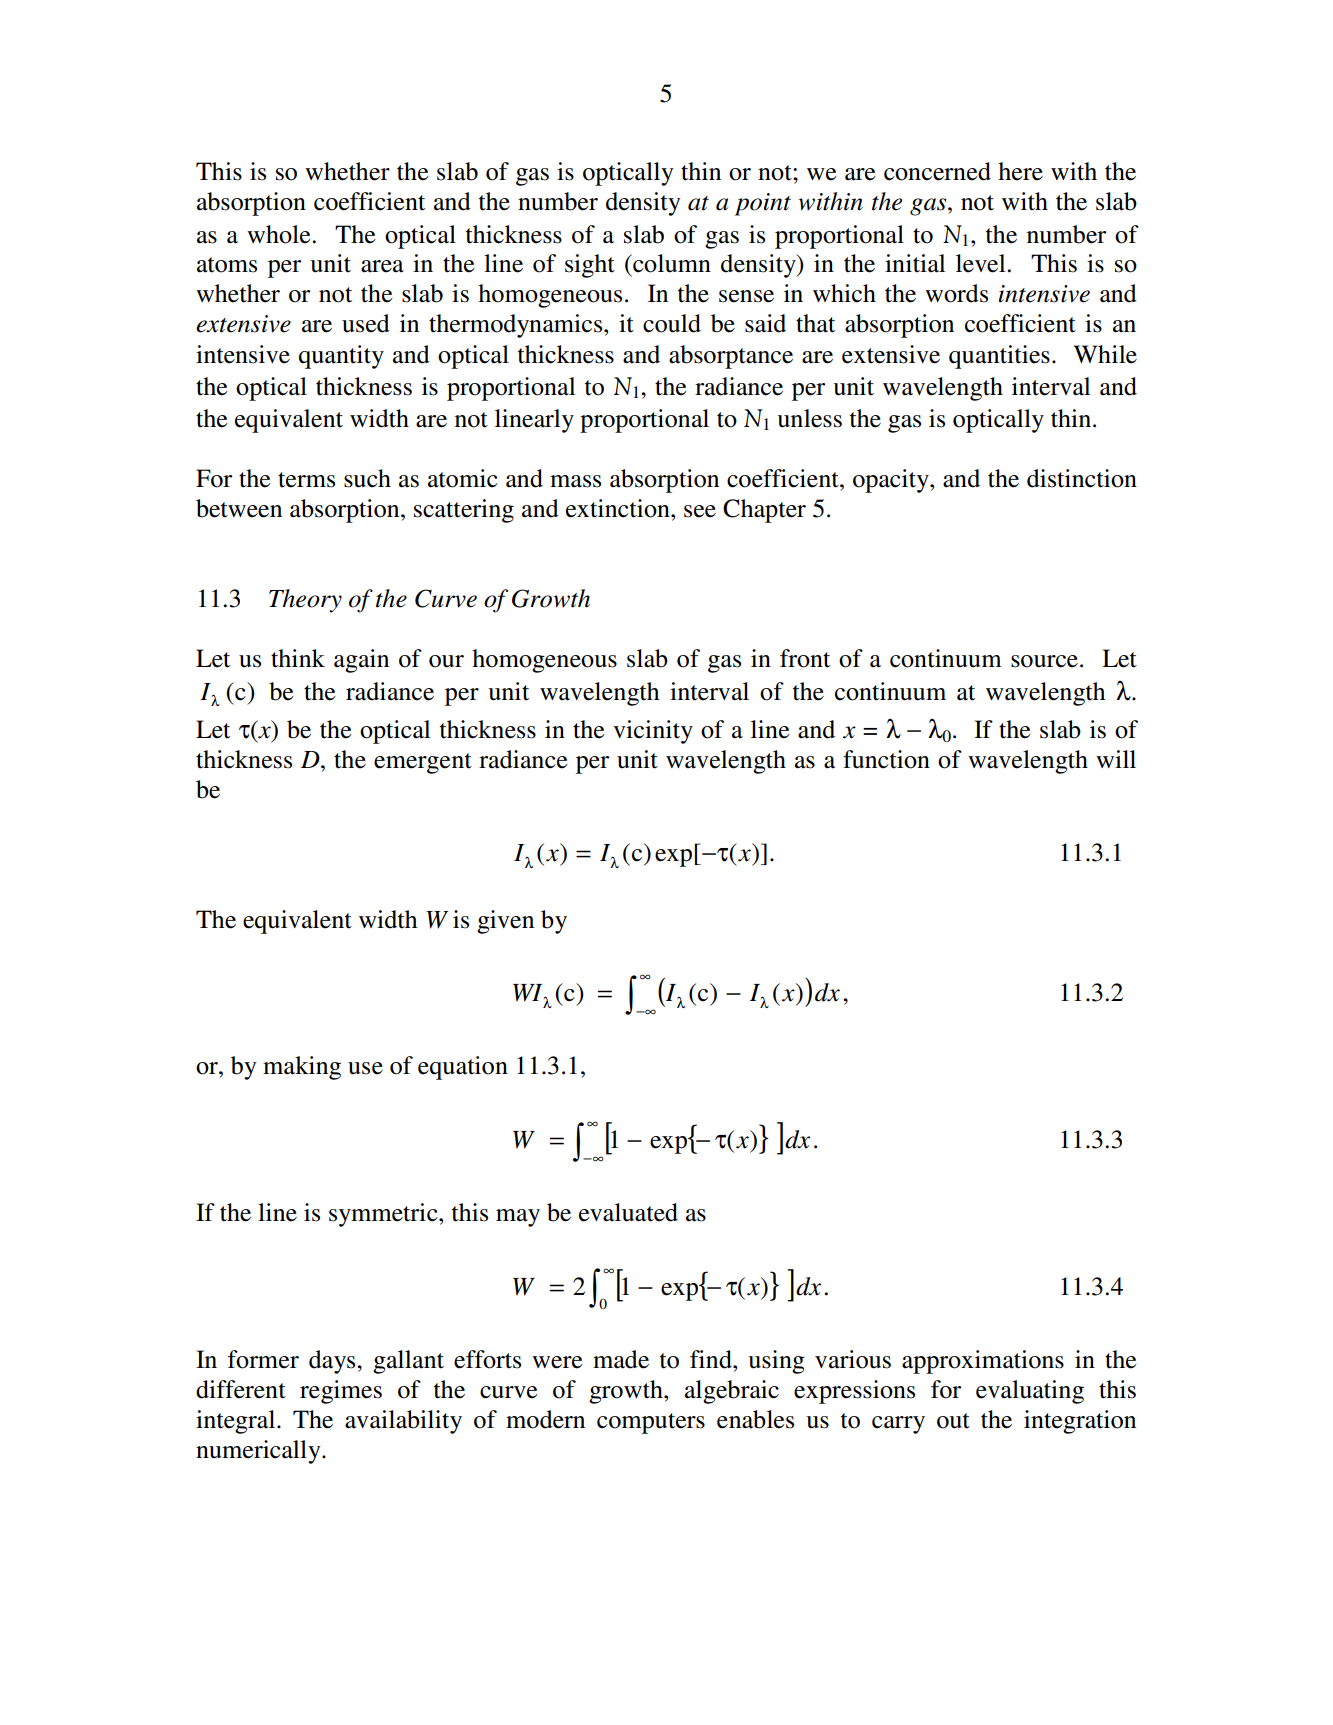 This screenshot has width=1333, height=1725. What do you see at coordinates (983, 1362) in the screenshot?
I see `approximations` at bounding box center [983, 1362].
